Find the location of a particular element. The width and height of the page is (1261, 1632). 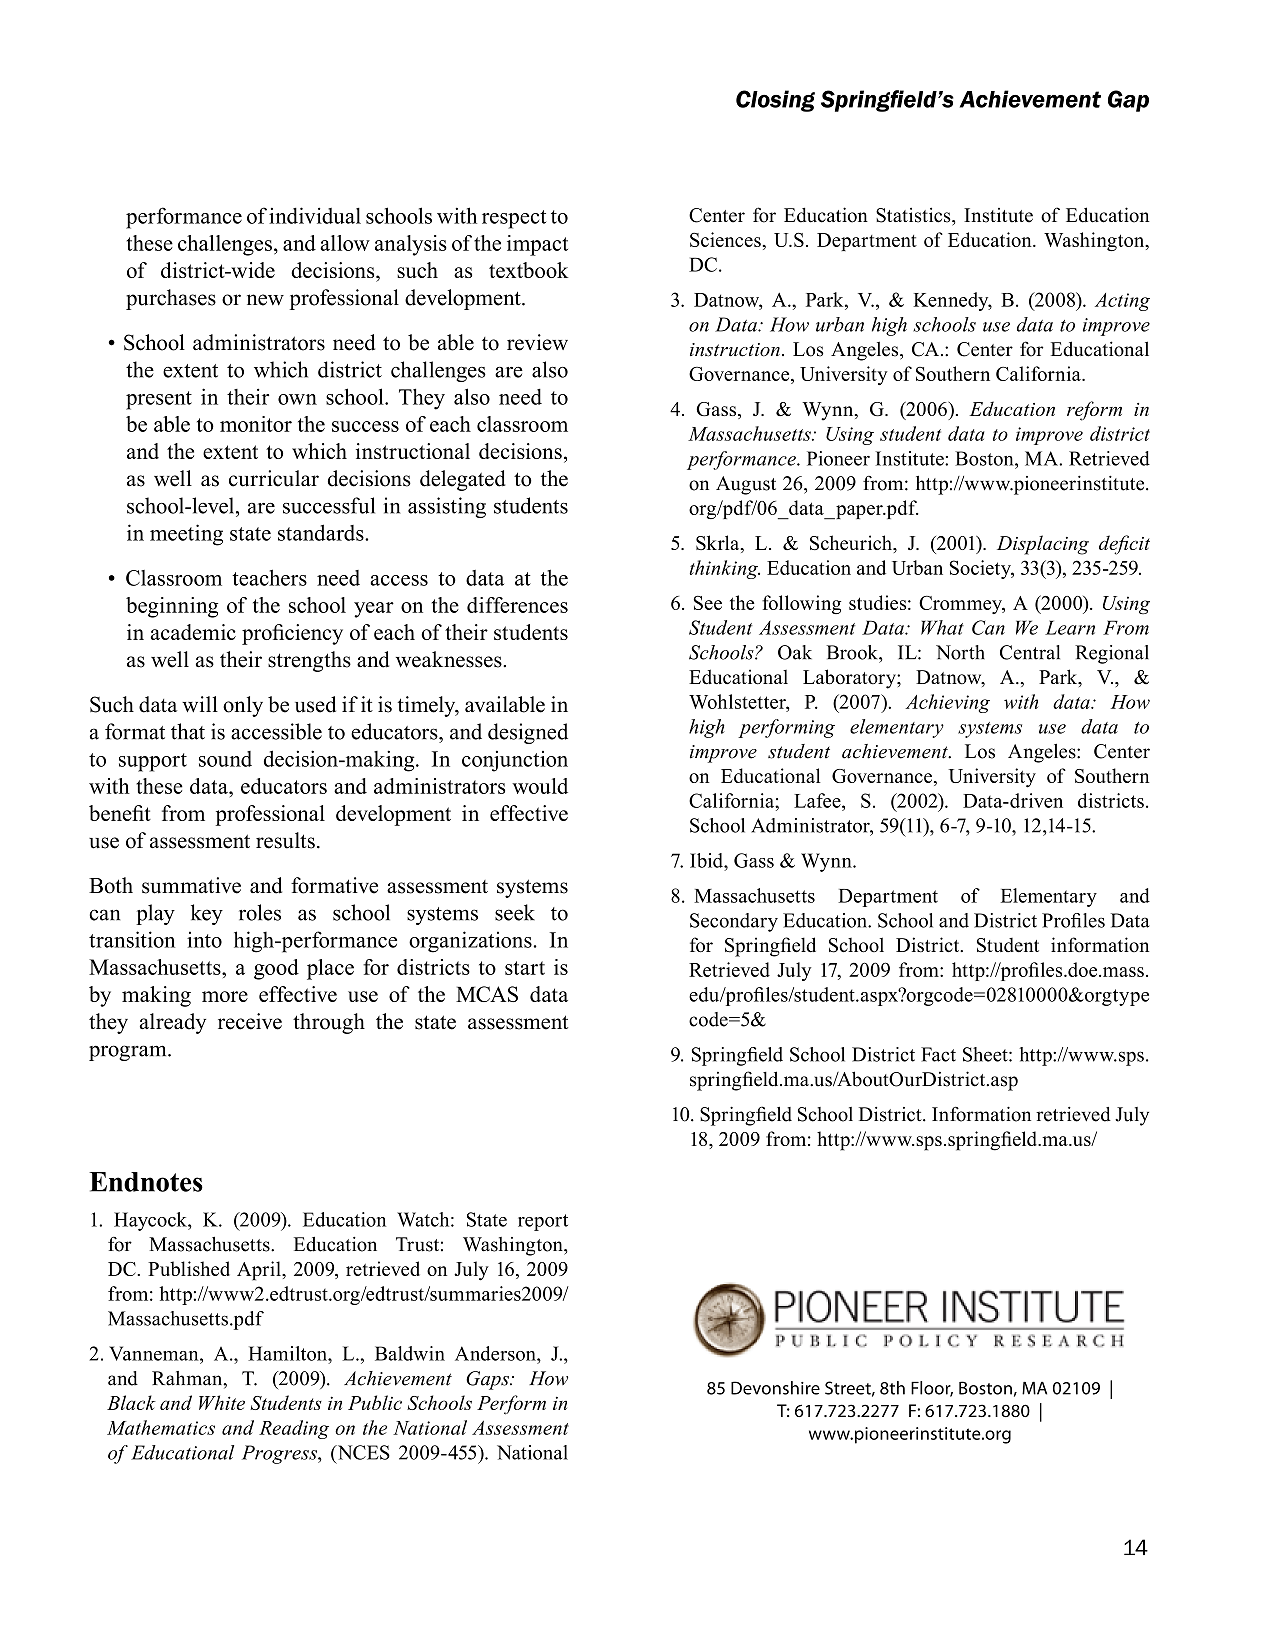

MCAS is located at coordinates (487, 994).
